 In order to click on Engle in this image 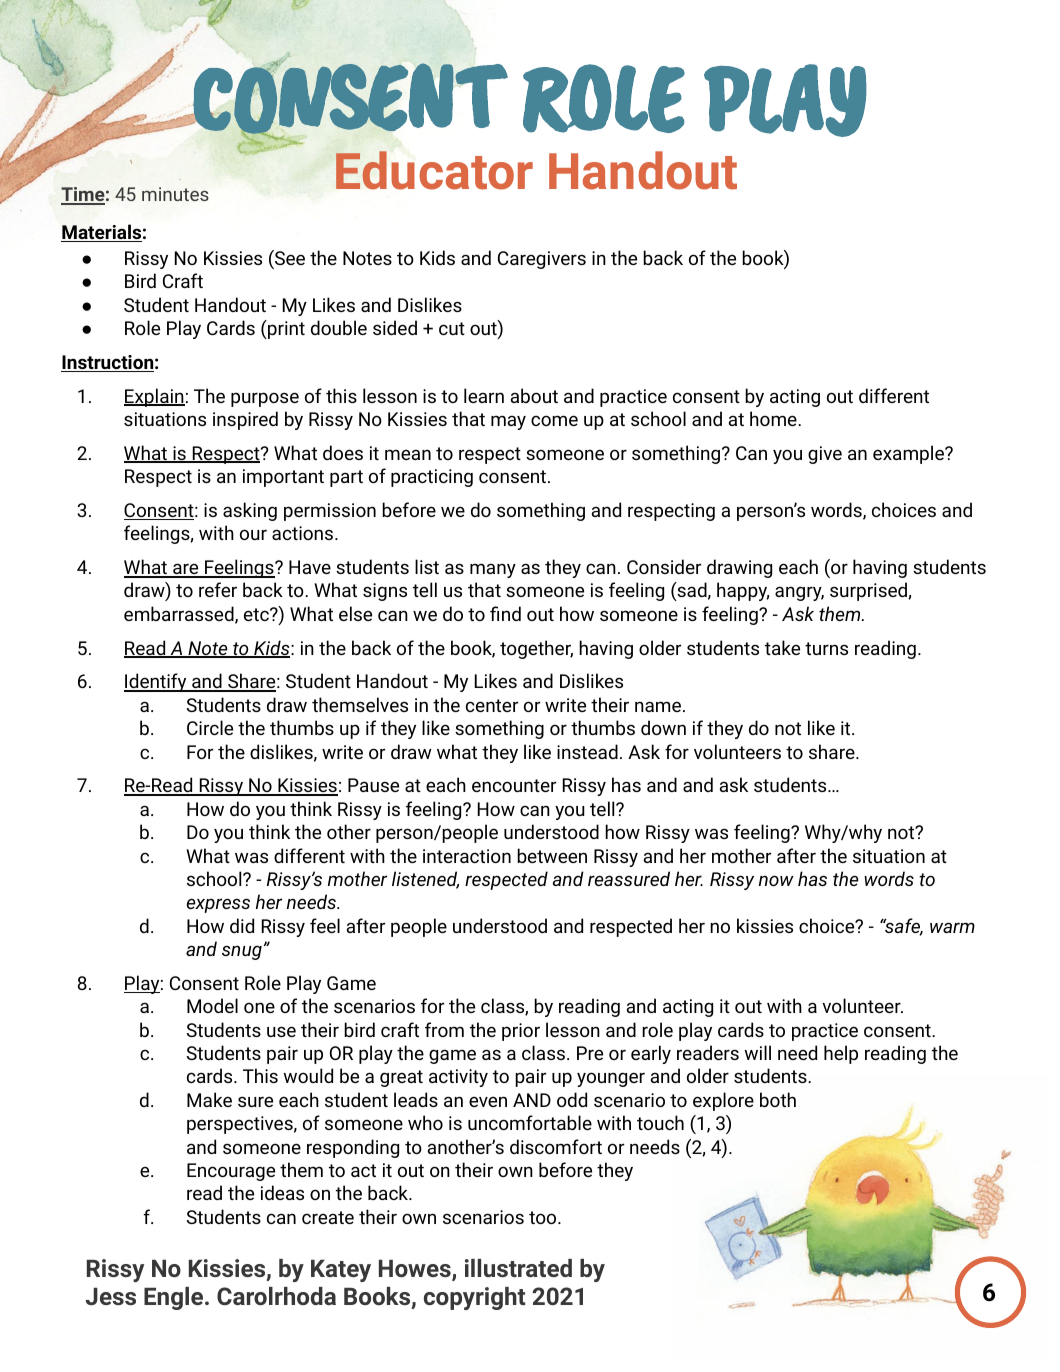, I will do `click(173, 1298)`.
